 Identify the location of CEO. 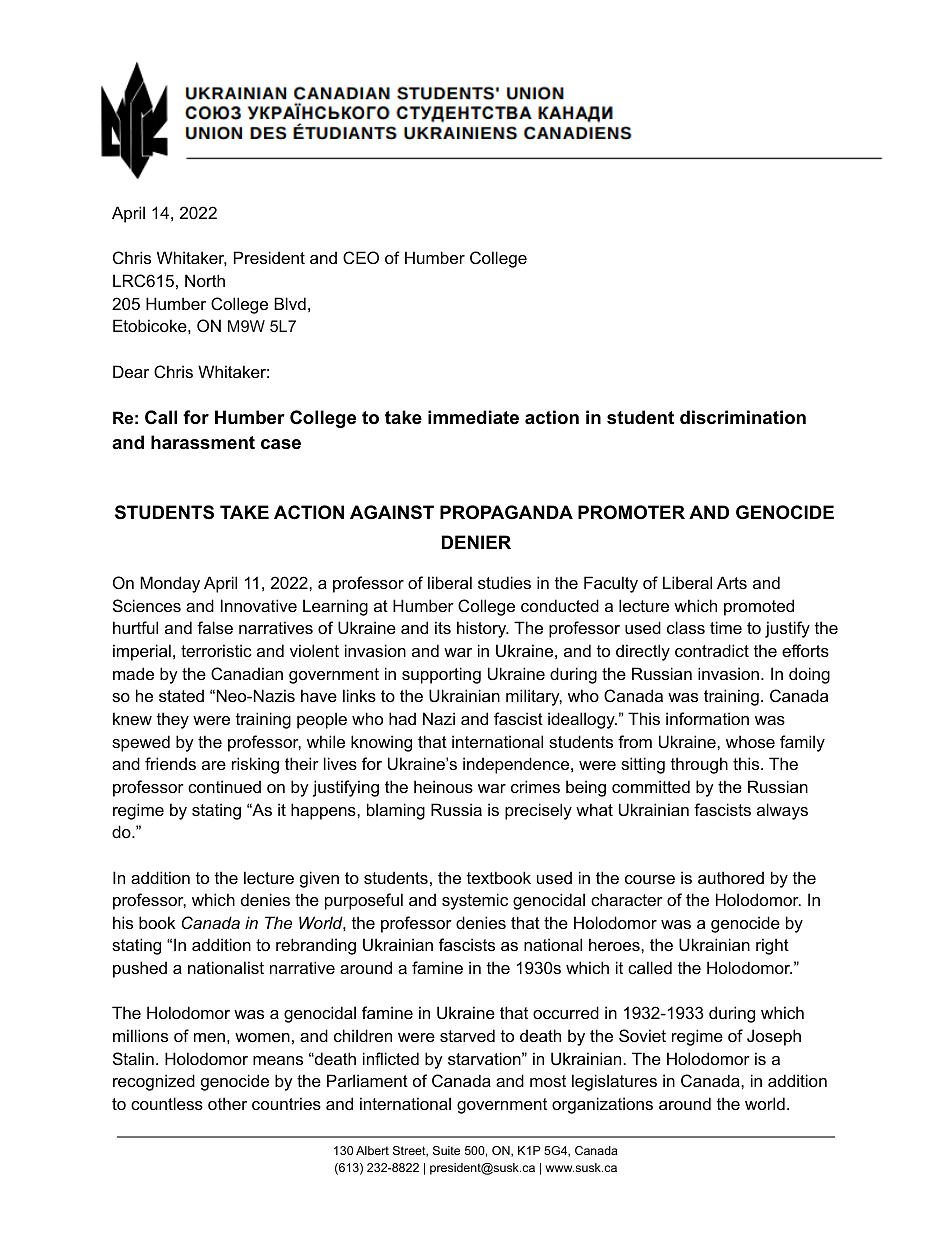
(361, 257).
